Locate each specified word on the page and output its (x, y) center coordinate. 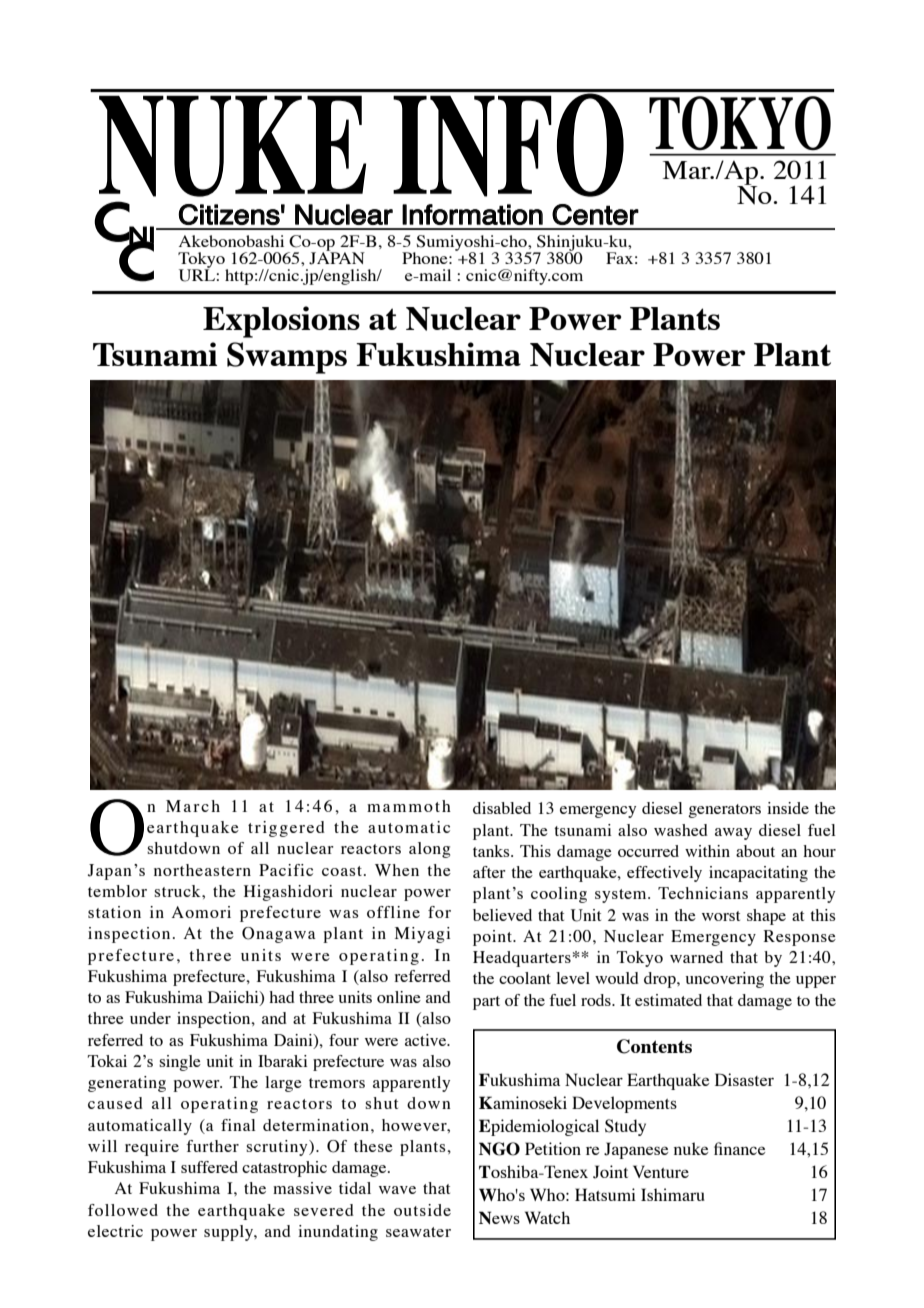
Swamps (287, 358)
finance (739, 1148)
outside (422, 1210)
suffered (209, 1167)
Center (595, 214)
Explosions (281, 322)
